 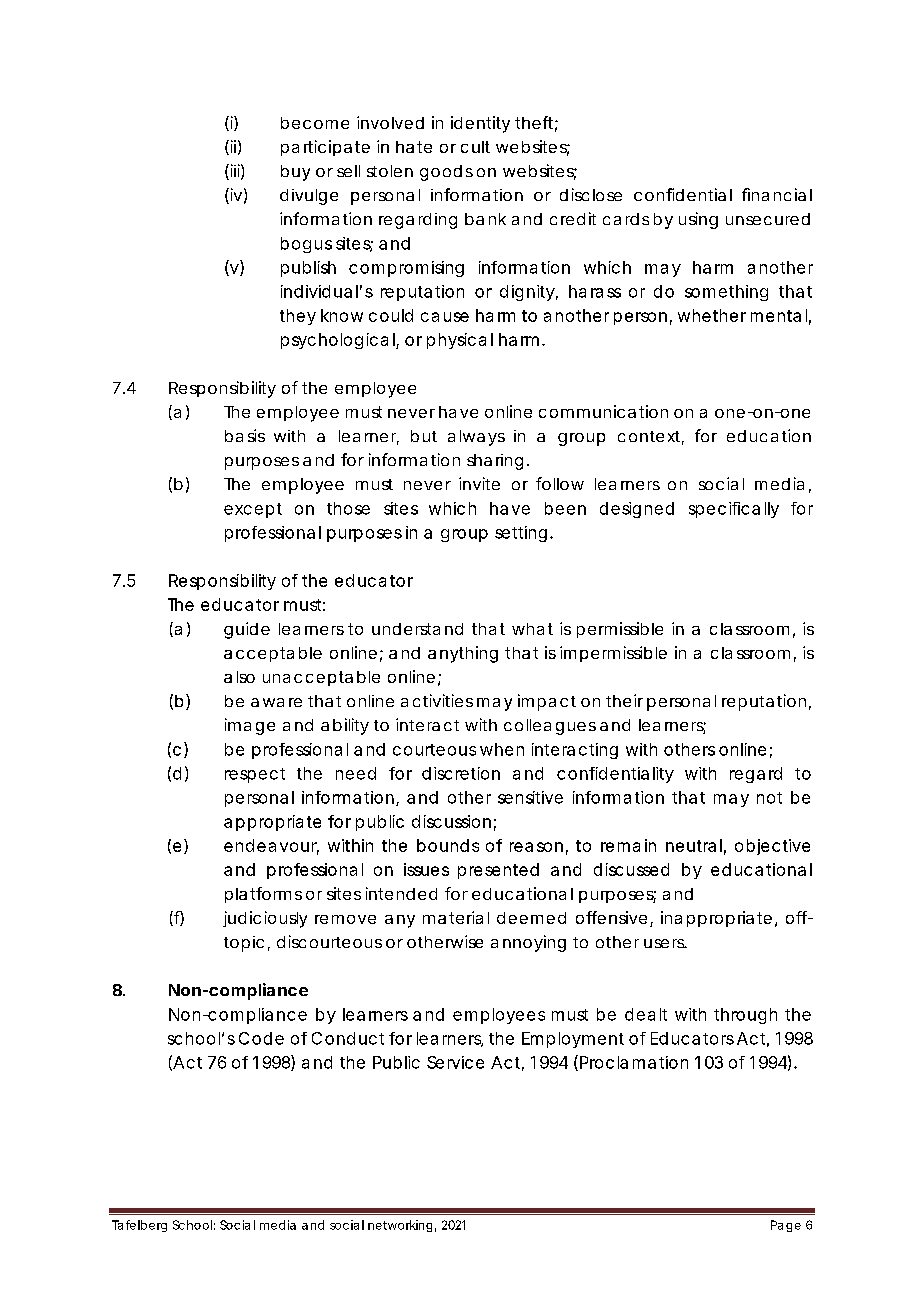 I want to click on aware, so click(x=276, y=702).
